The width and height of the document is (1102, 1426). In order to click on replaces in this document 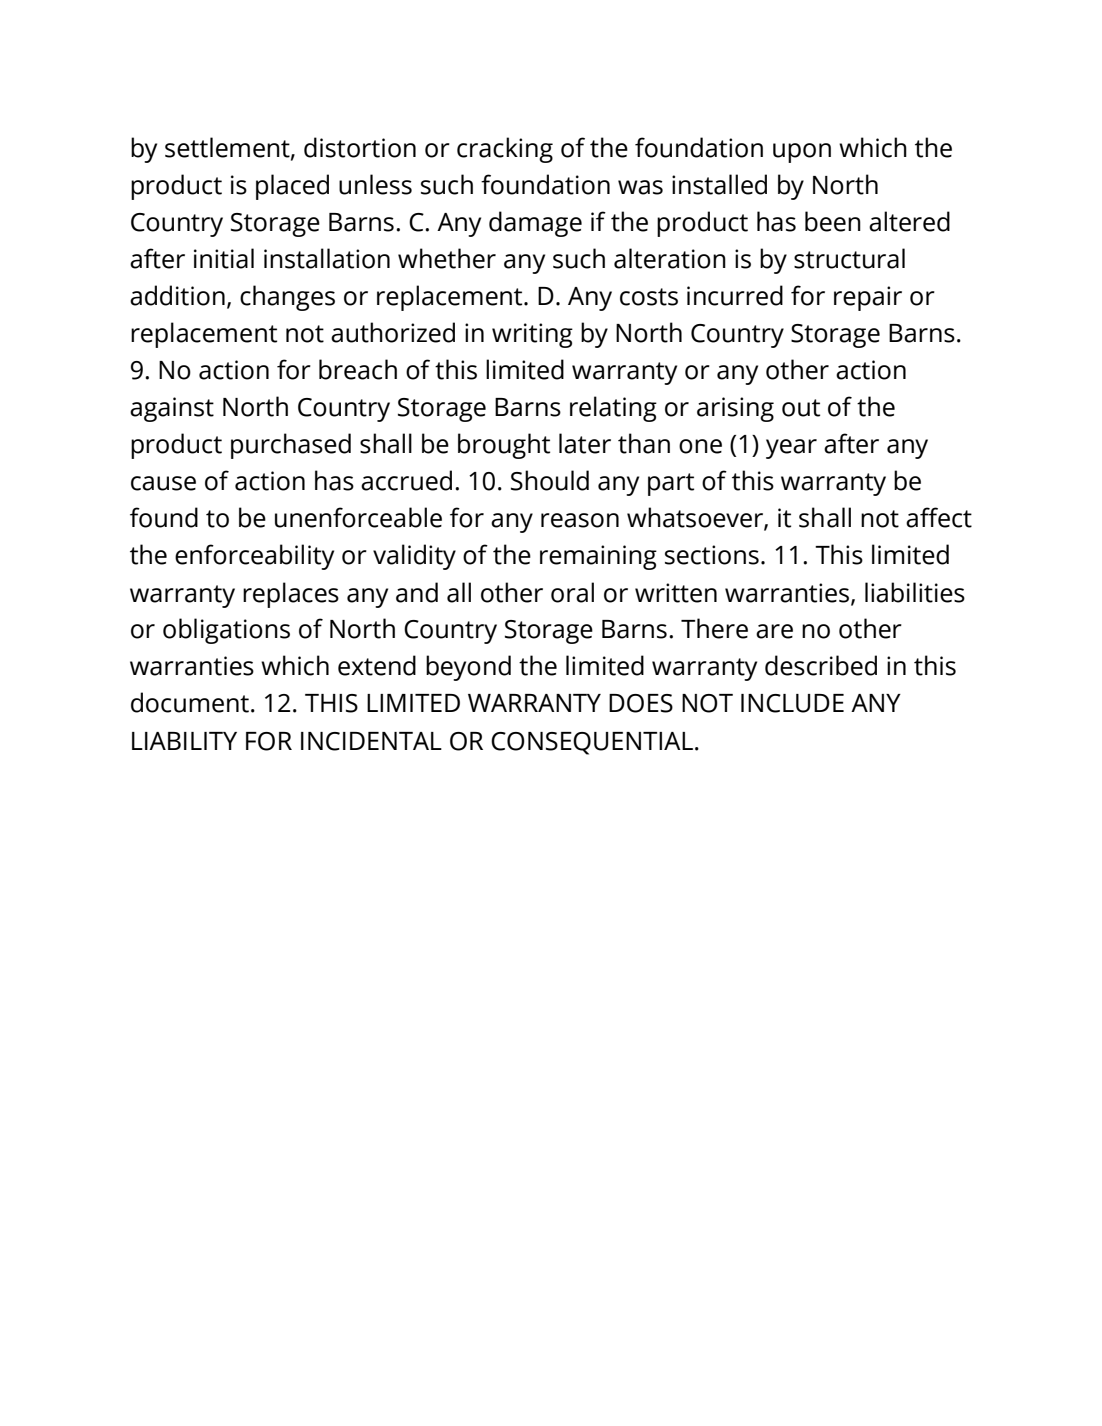, I will do `click(291, 595)`.
